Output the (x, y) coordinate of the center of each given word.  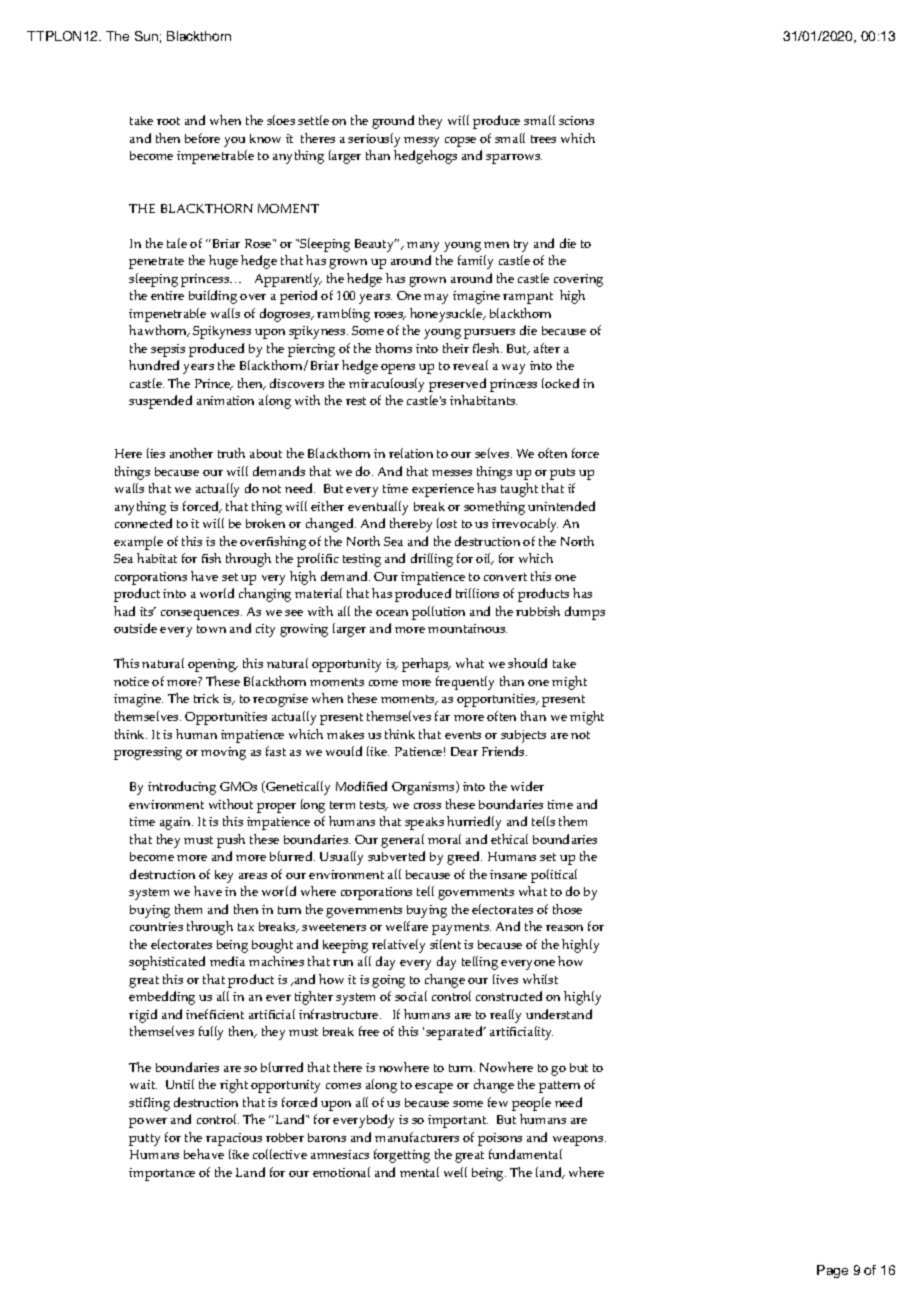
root (168, 121)
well (455, 1172)
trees (543, 139)
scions (576, 120)
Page (832, 1271)
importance (162, 1174)
